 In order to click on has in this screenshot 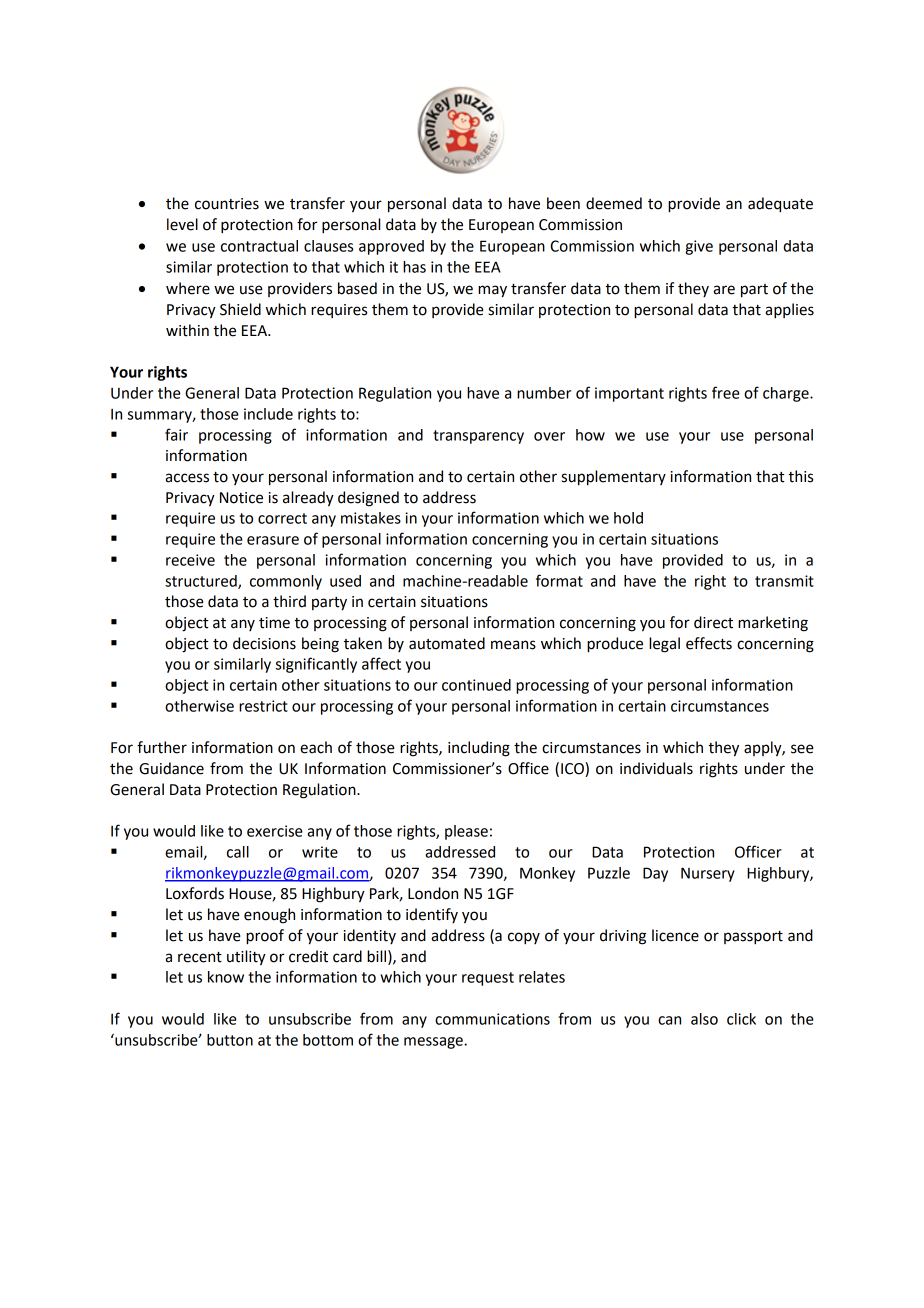, I will do `click(414, 267)`.
